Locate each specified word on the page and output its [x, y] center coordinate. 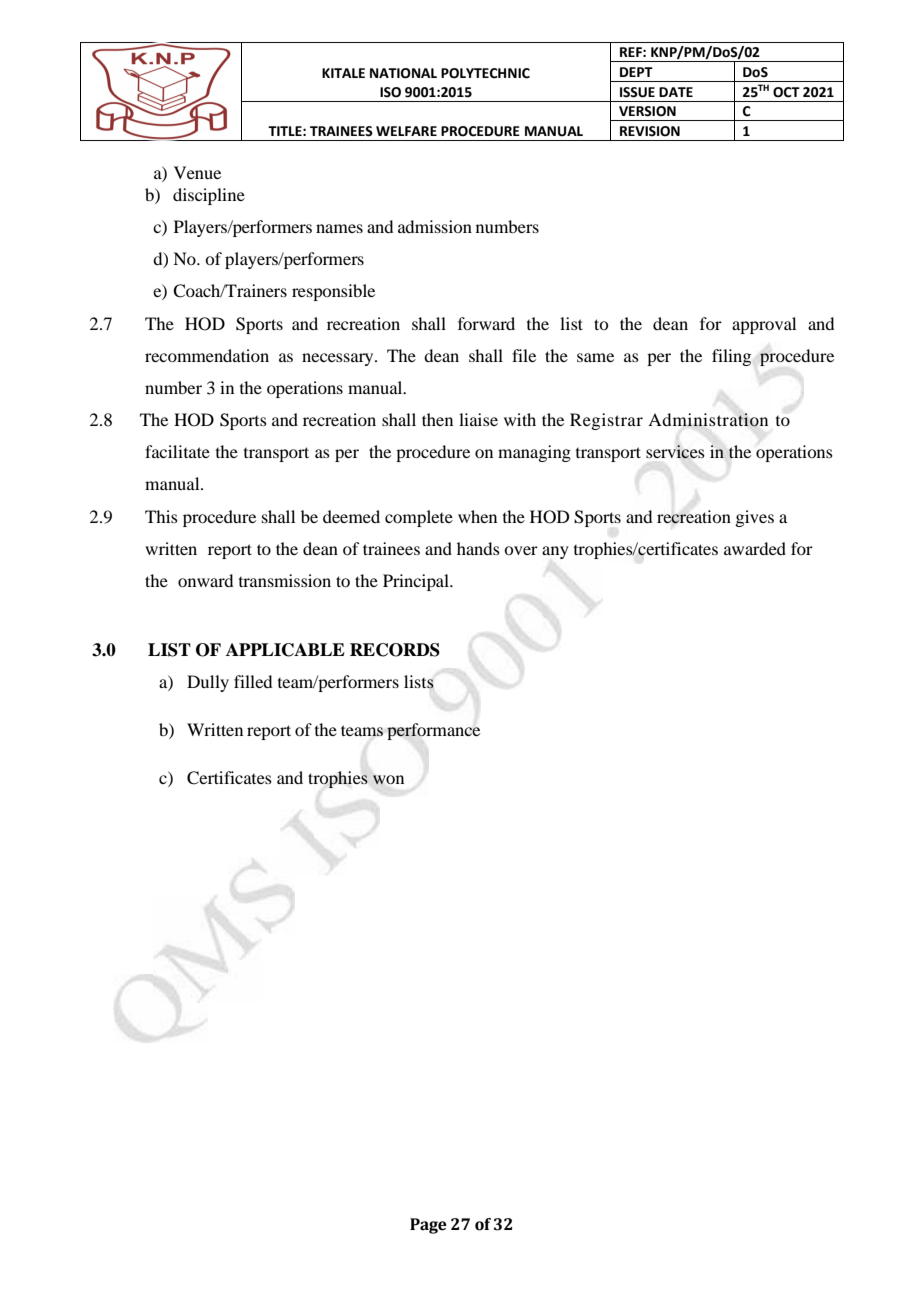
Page [428, 1226]
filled [253, 681]
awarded [755, 548]
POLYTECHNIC [485, 73]
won [388, 780]
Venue [197, 172]
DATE [676, 92]
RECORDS [395, 650]
